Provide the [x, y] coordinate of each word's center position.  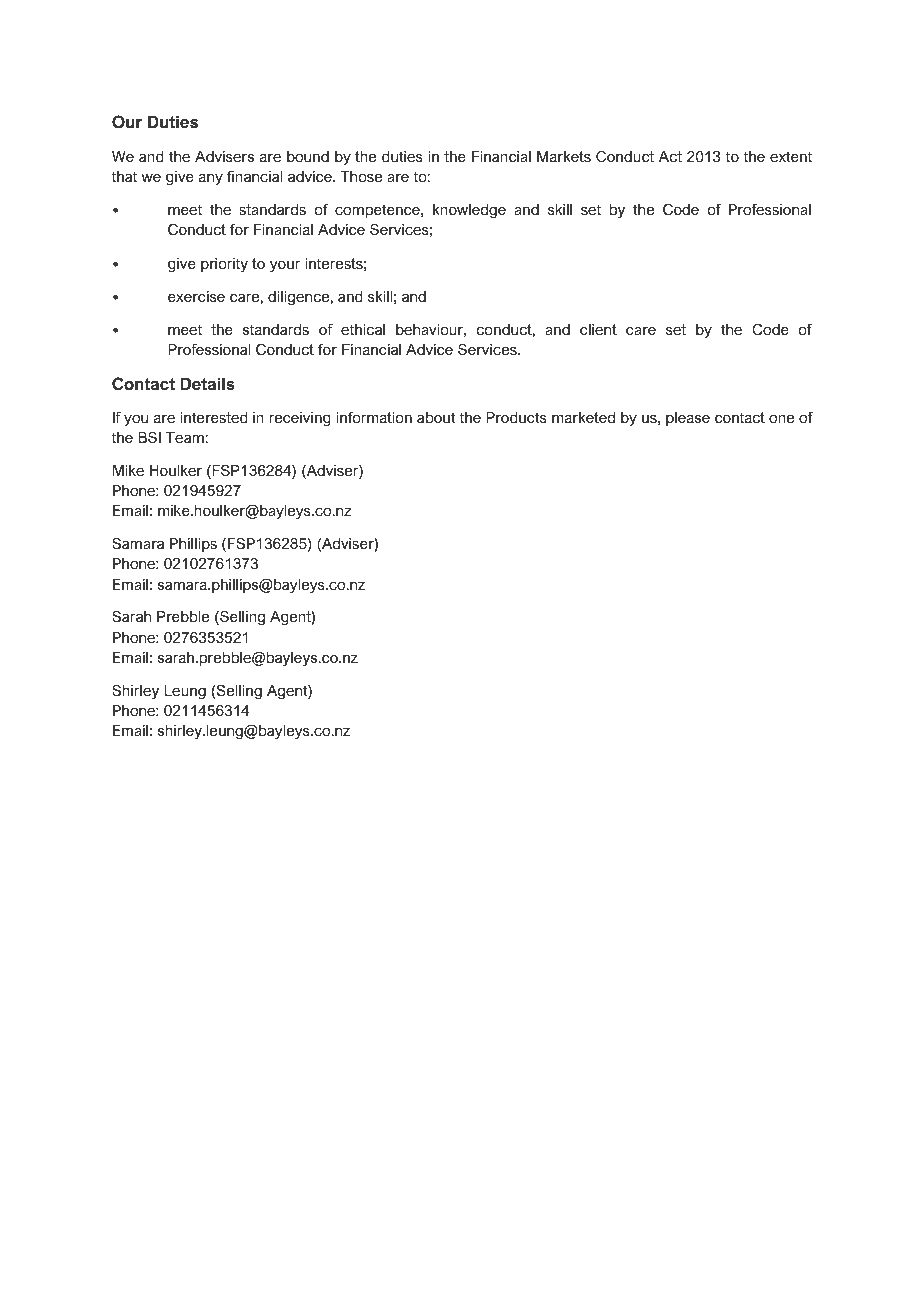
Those [361, 176]
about [436, 417]
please [688, 419]
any [211, 180]
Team [185, 437]
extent [791, 156]
